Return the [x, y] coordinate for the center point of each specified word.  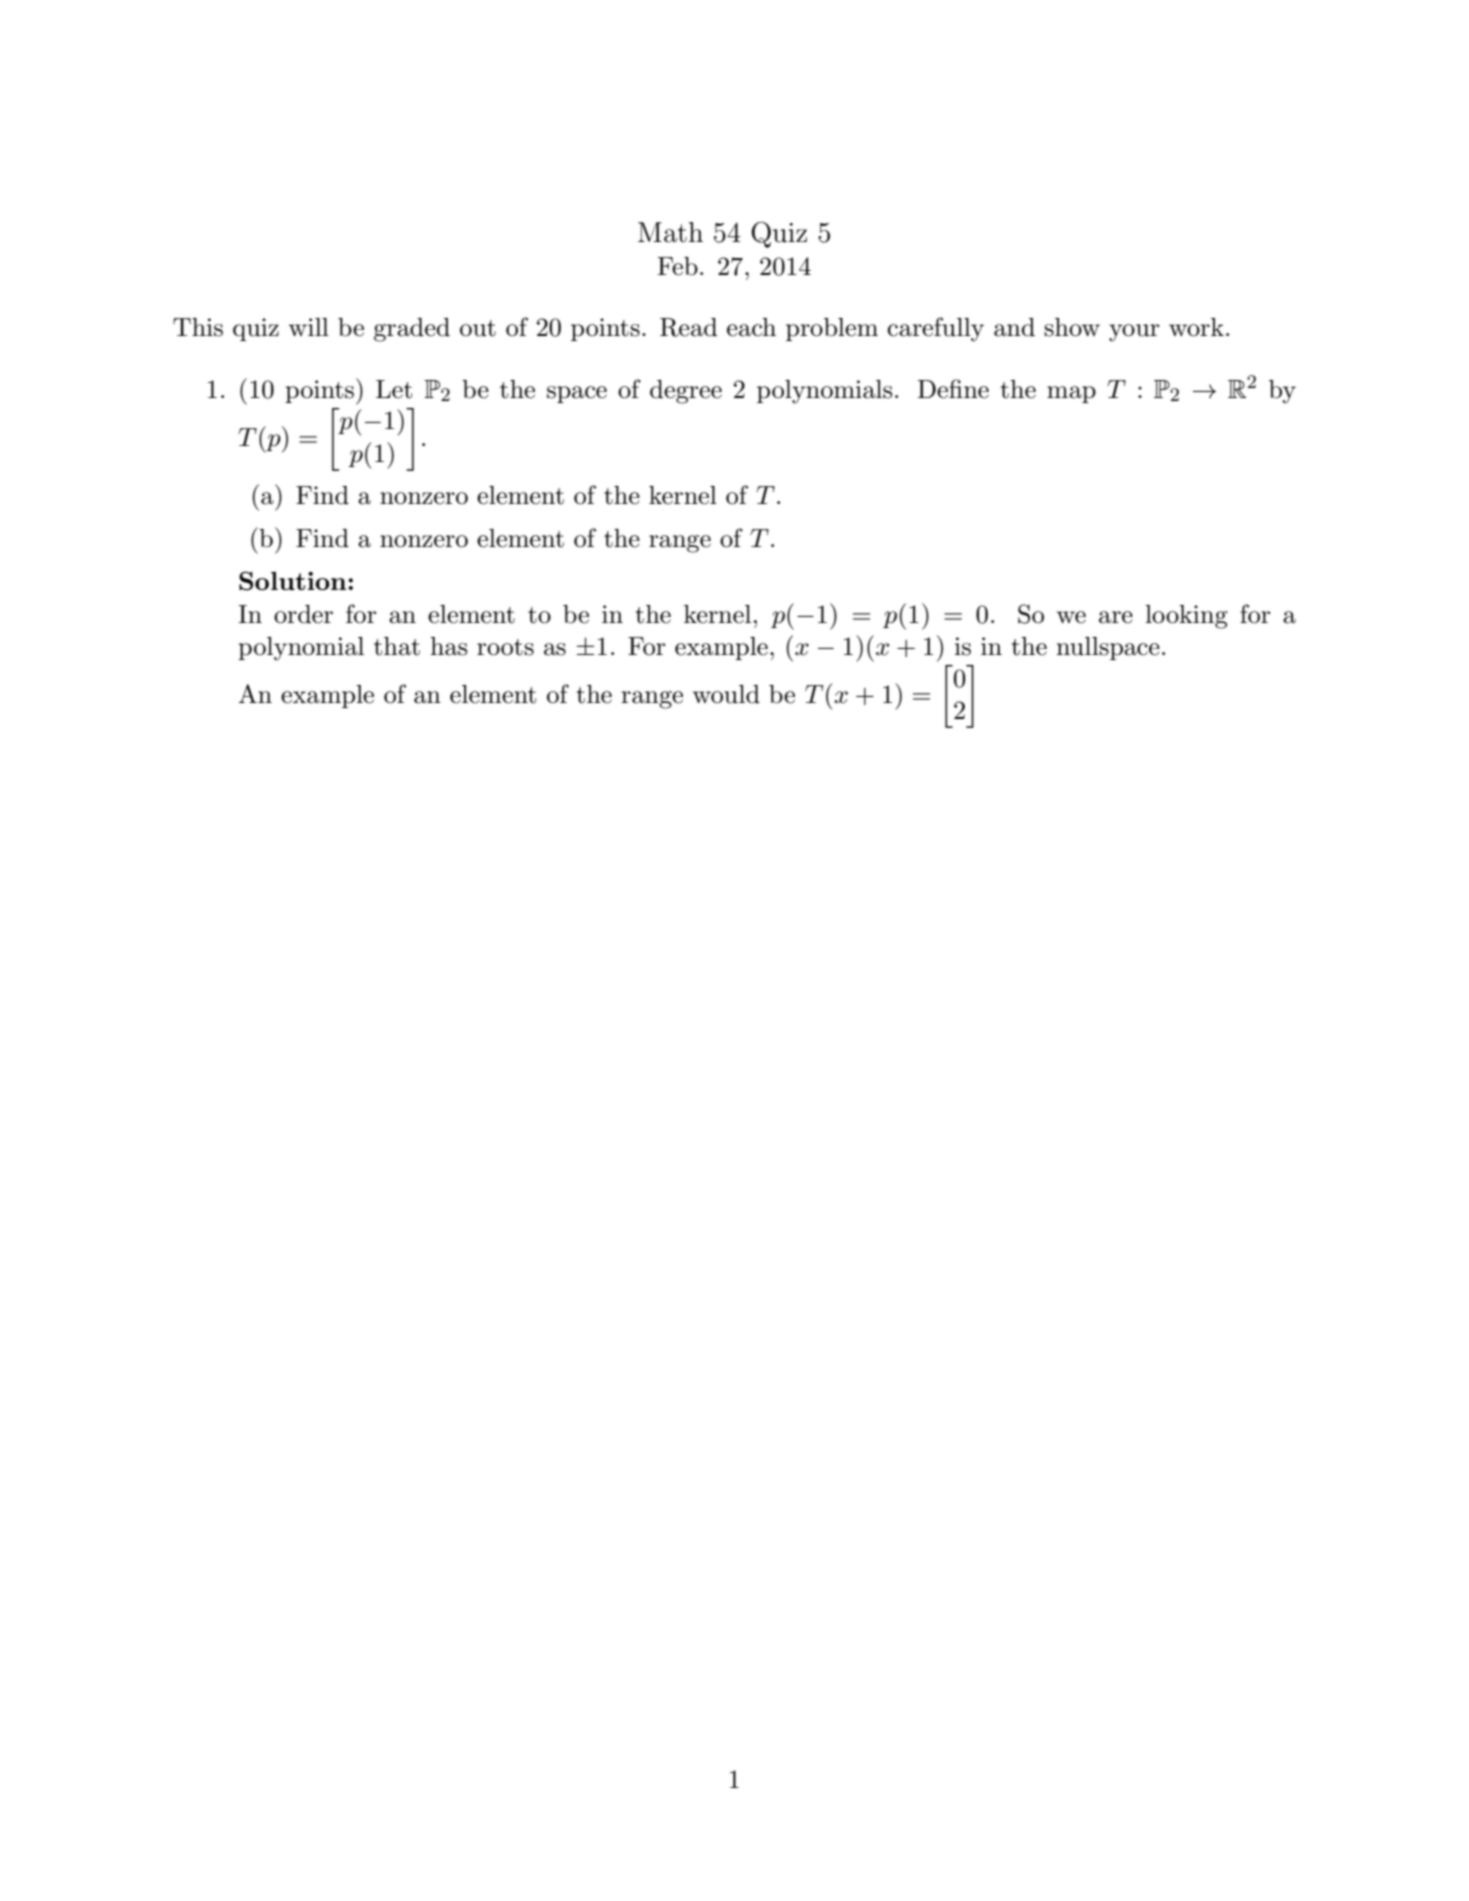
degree [686, 392]
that [397, 646]
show [1072, 327]
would [726, 694]
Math [670, 232]
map [1071, 394]
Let [394, 389]
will [309, 327]
